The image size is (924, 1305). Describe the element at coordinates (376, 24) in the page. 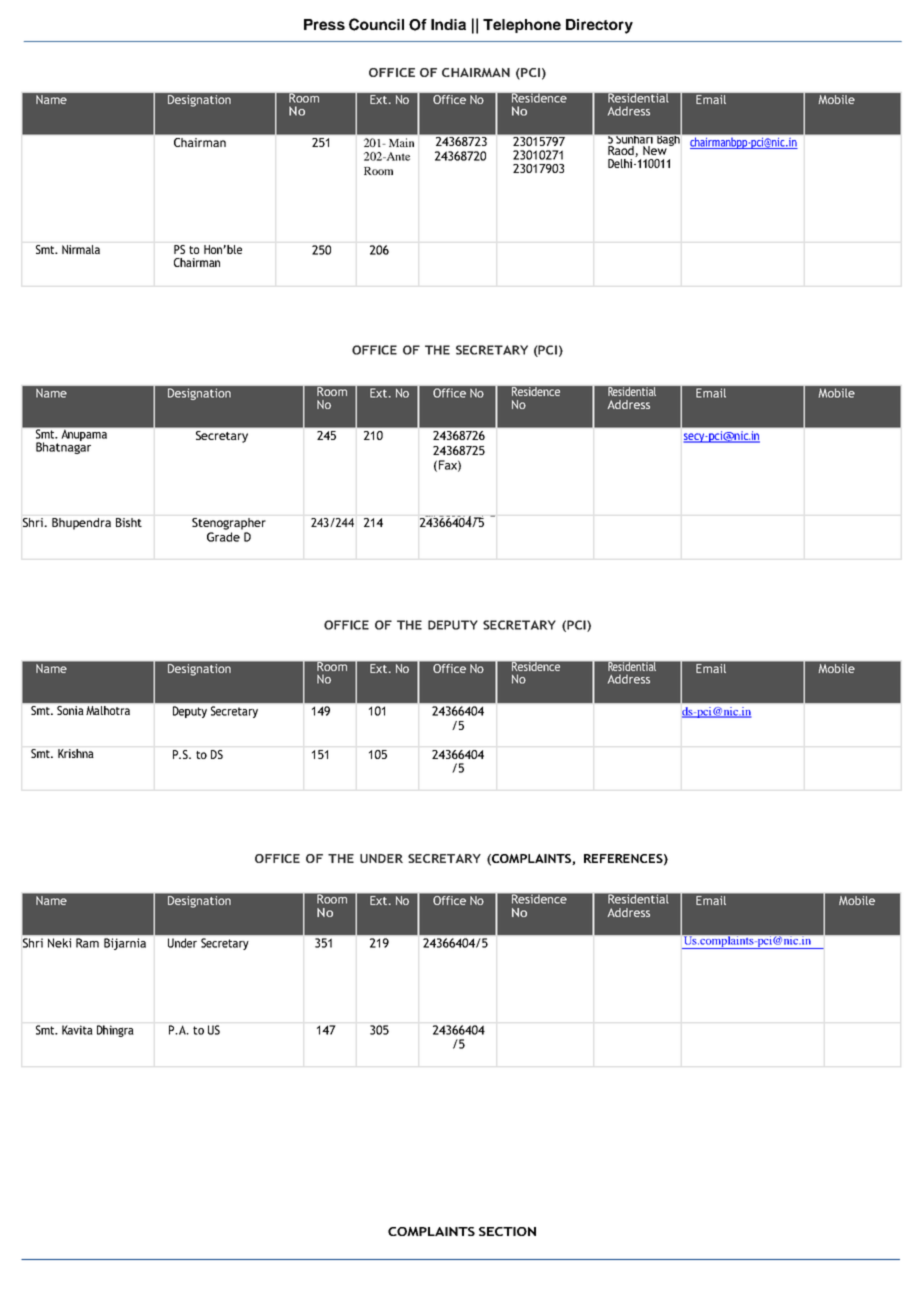

I see `Council` at that location.
